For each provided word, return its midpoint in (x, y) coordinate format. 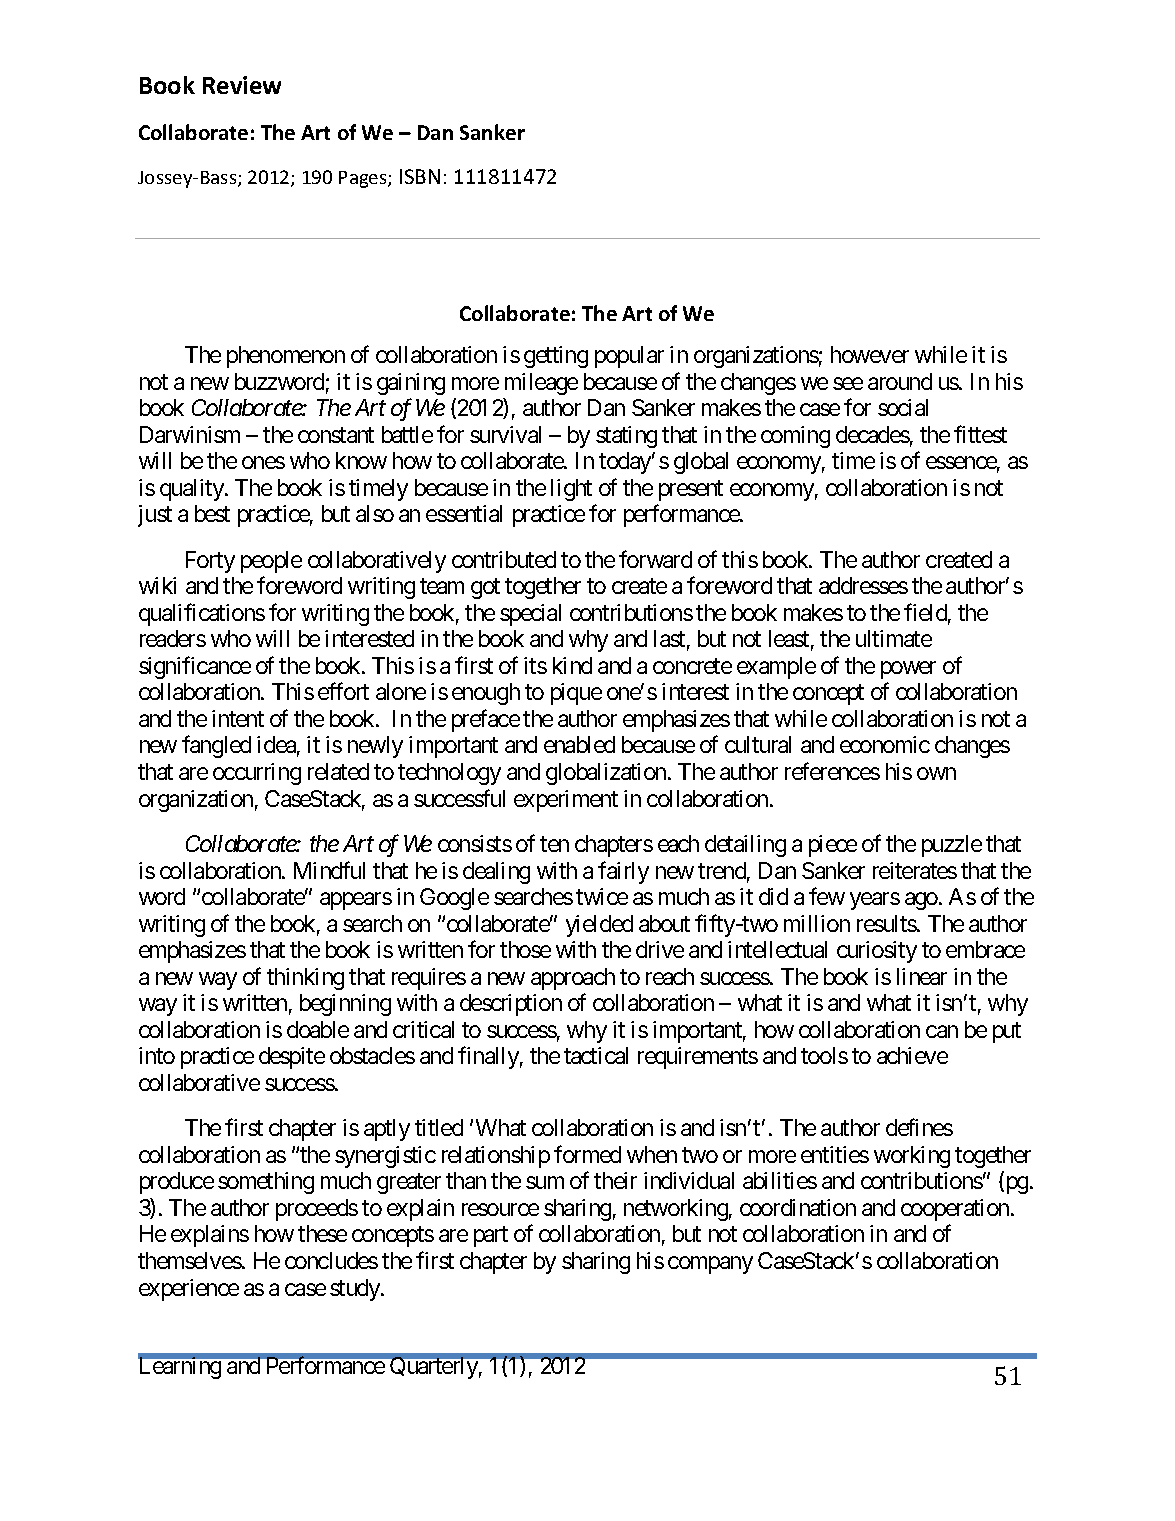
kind (572, 665)
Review (242, 85)
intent (238, 718)
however (870, 354)
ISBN (420, 176)
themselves (190, 1260)
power (908, 670)
